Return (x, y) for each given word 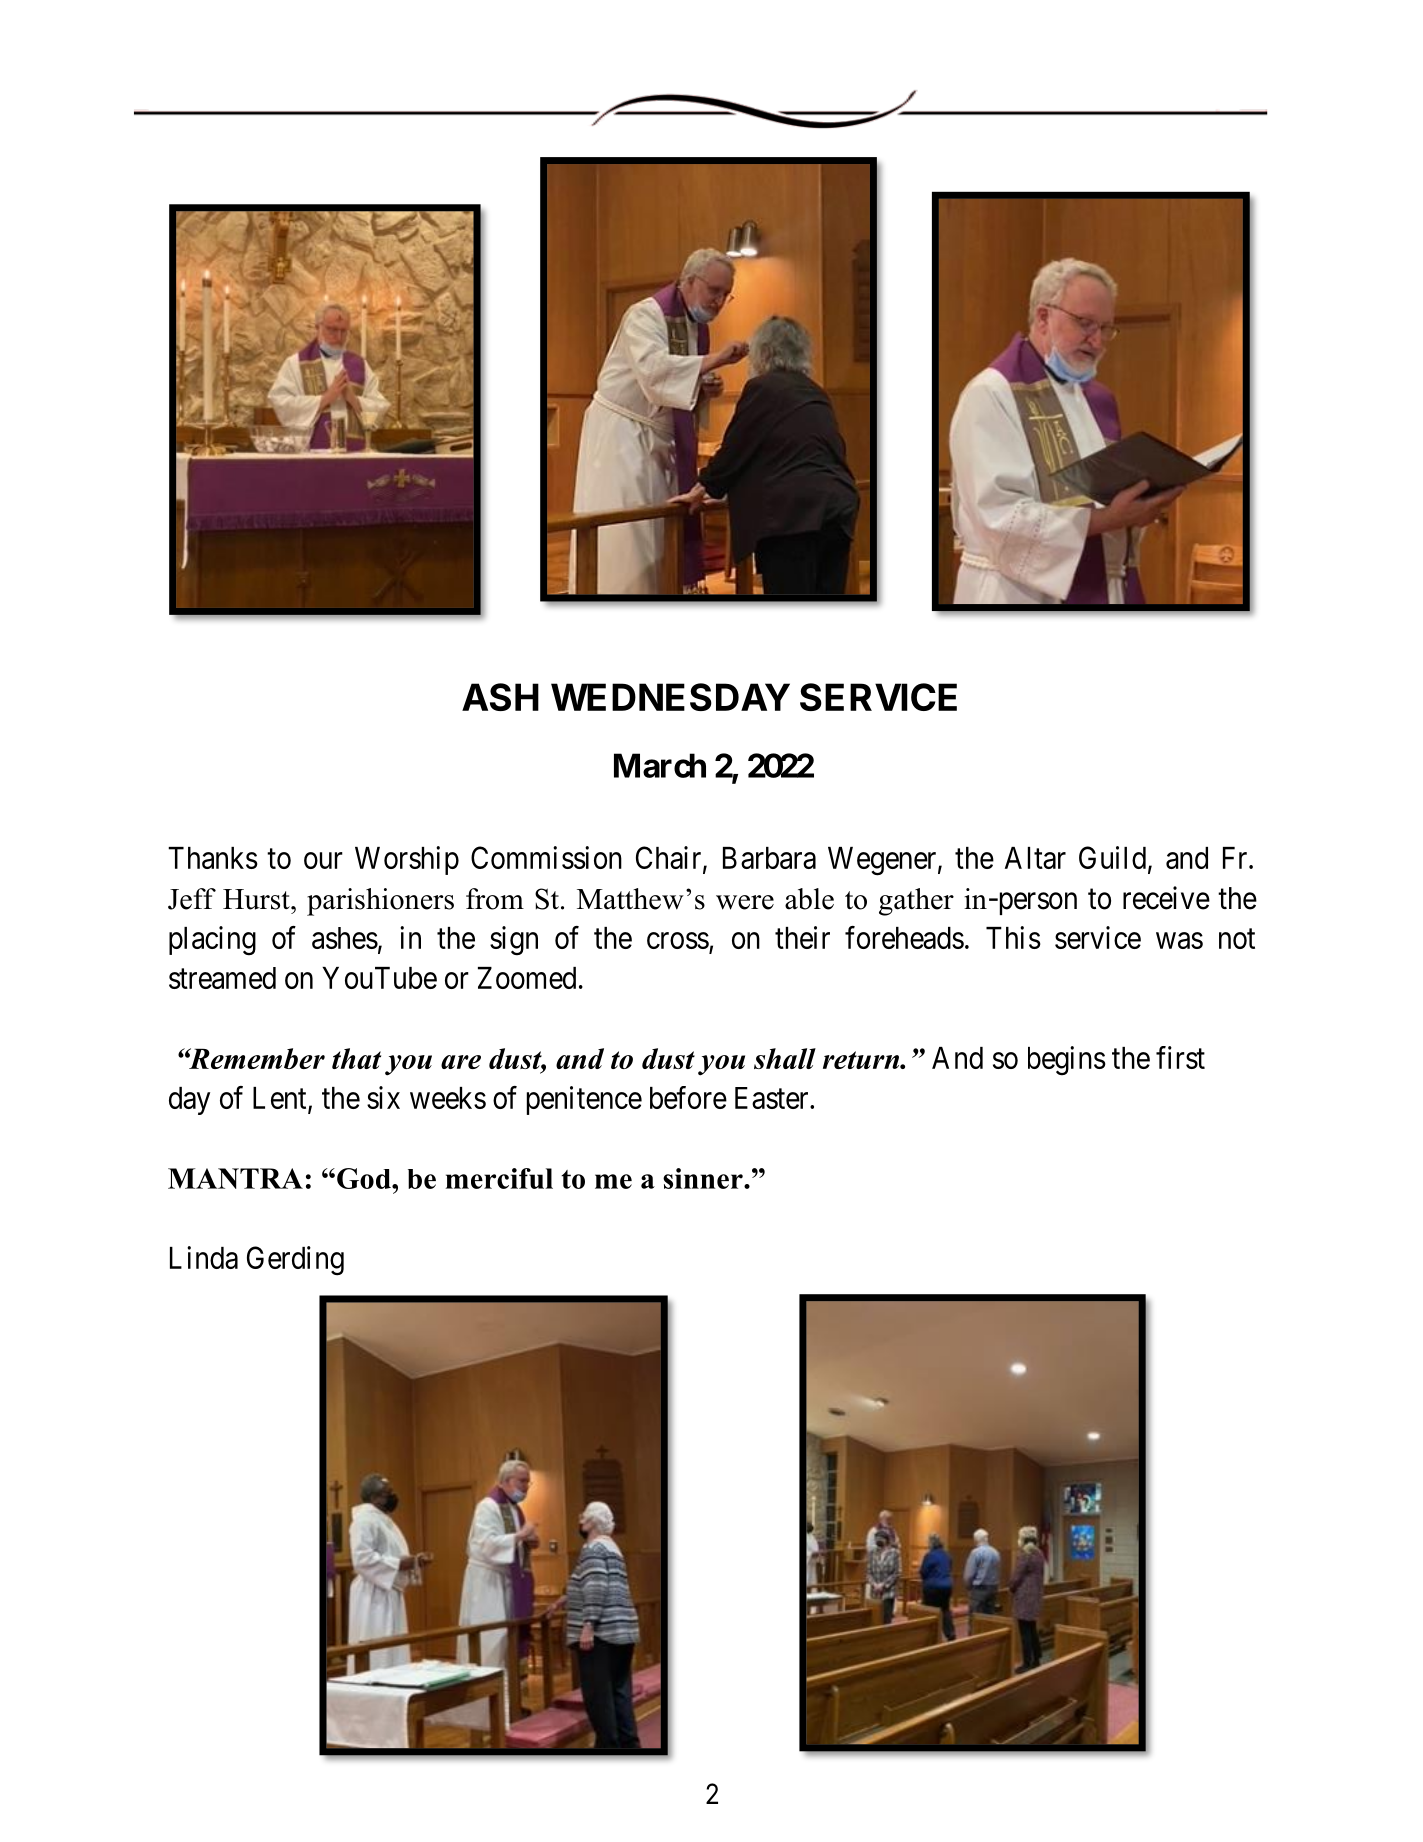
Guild (1112, 857)
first (1180, 1057)
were (745, 902)
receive (1166, 898)
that (356, 1058)
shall (785, 1058)
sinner (704, 1178)
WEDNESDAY (670, 697)
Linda (204, 1257)
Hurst (257, 899)
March (660, 765)
